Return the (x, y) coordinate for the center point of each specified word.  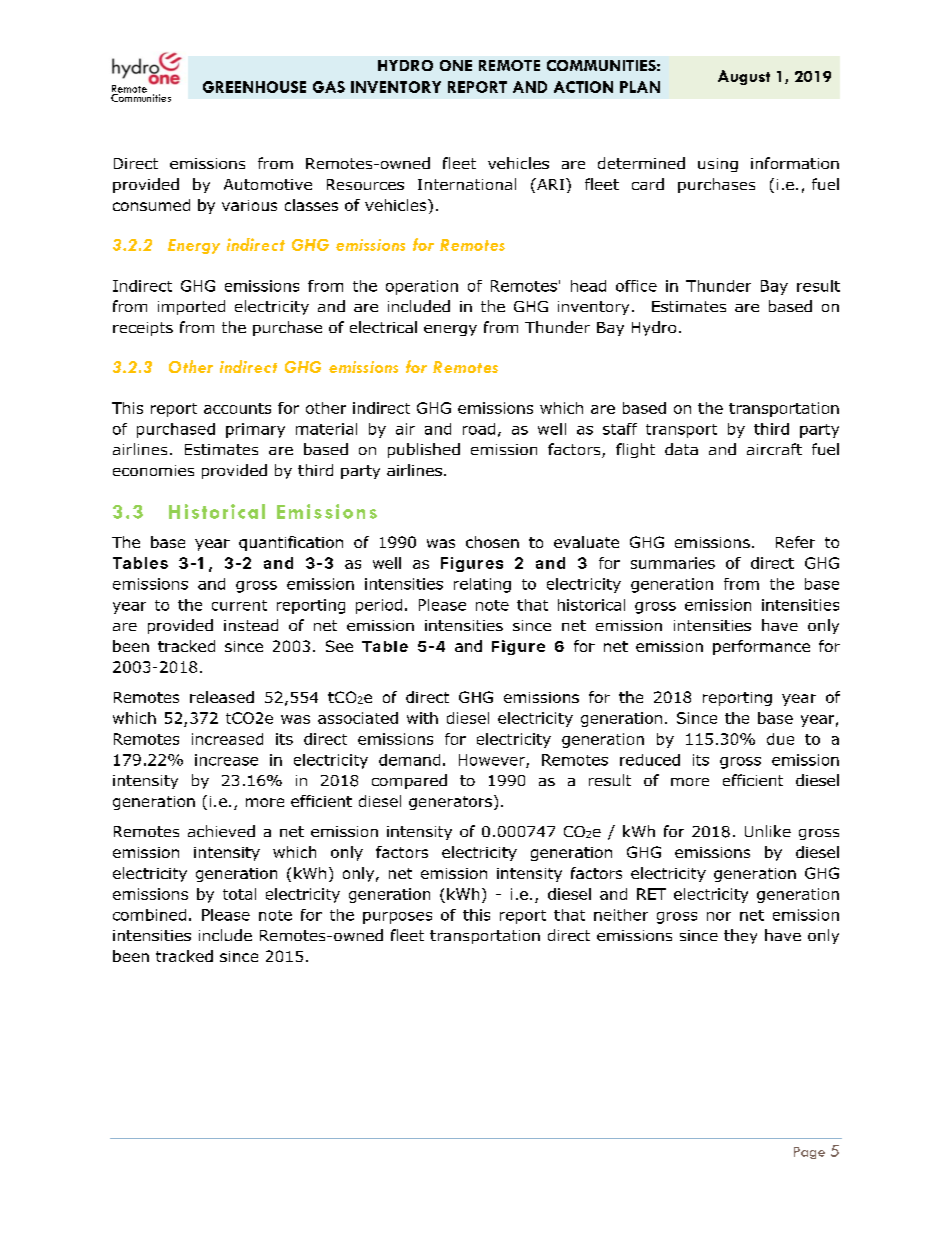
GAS (329, 87)
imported (191, 307)
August (744, 77)
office (636, 286)
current (239, 605)
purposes (397, 918)
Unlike (768, 831)
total (239, 894)
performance (761, 647)
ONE (456, 65)
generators (450, 803)
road (479, 429)
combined (149, 915)
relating (482, 585)
